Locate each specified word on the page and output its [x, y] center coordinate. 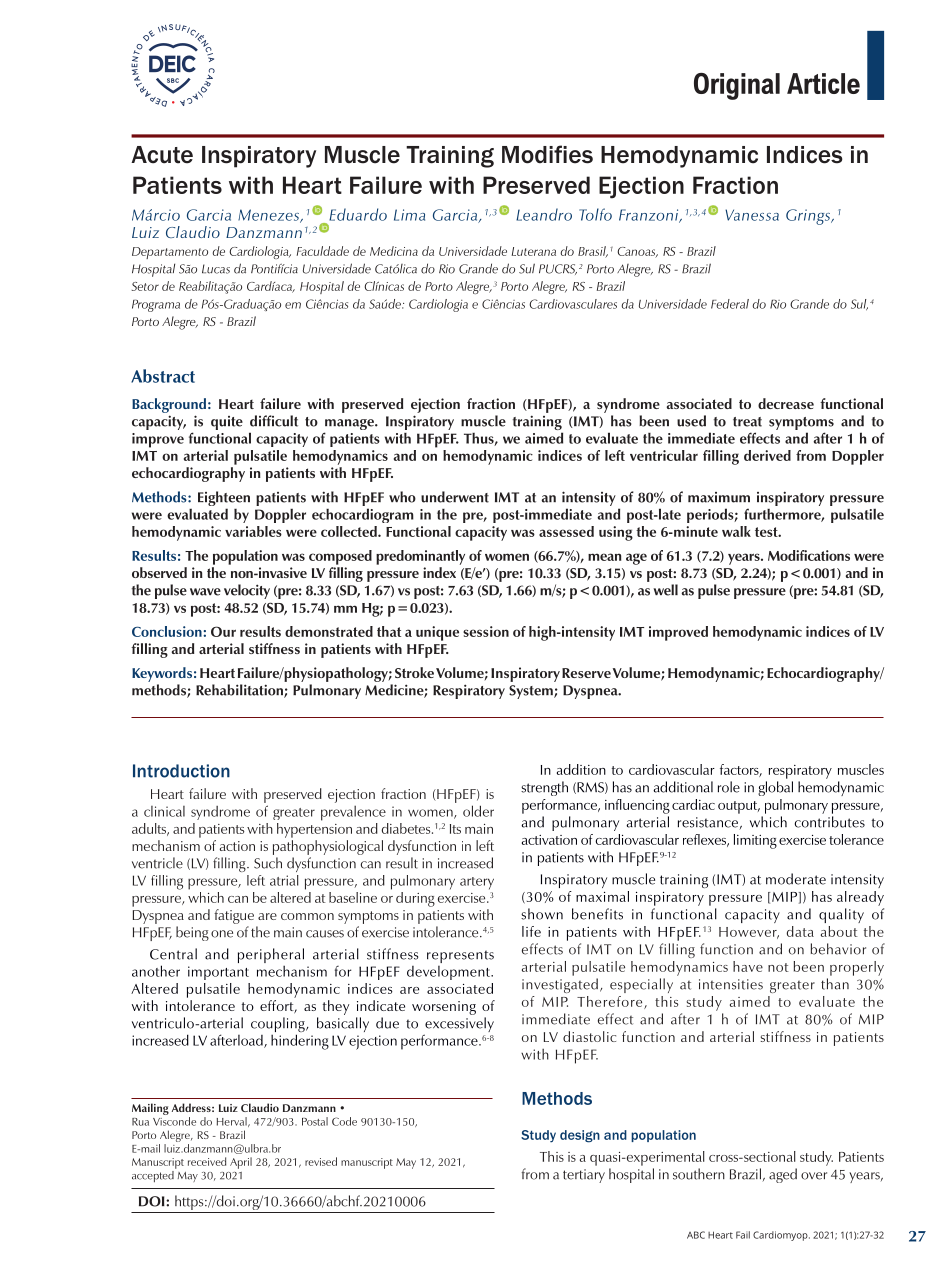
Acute [162, 155]
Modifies [547, 154]
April [241, 1163]
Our [223, 631]
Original [737, 86]
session [486, 631]
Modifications [809, 555]
